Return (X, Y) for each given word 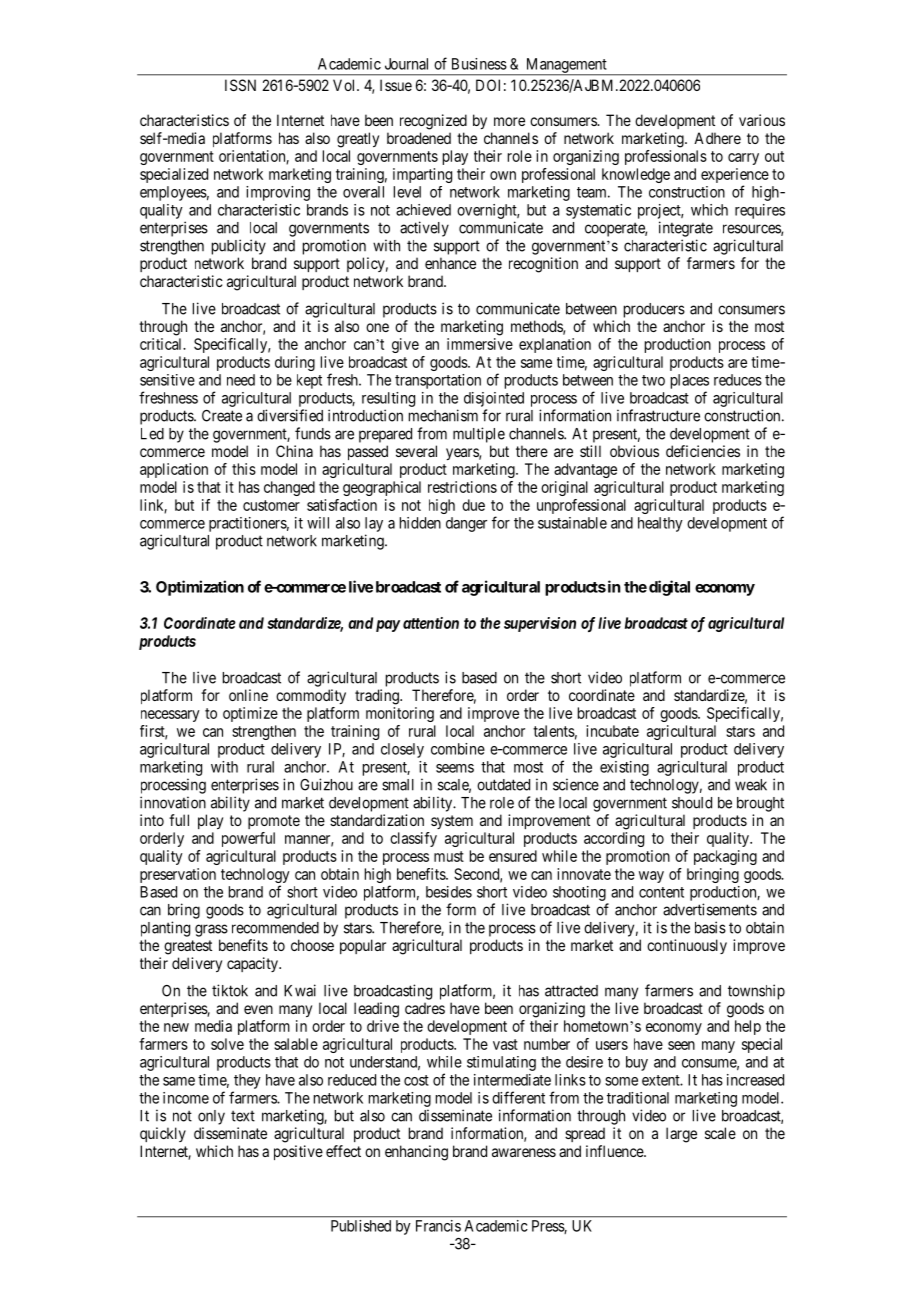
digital (669, 588)
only (211, 1117)
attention (431, 623)
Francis (438, 1226)
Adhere (717, 138)
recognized (433, 122)
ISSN (240, 85)
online (248, 695)
